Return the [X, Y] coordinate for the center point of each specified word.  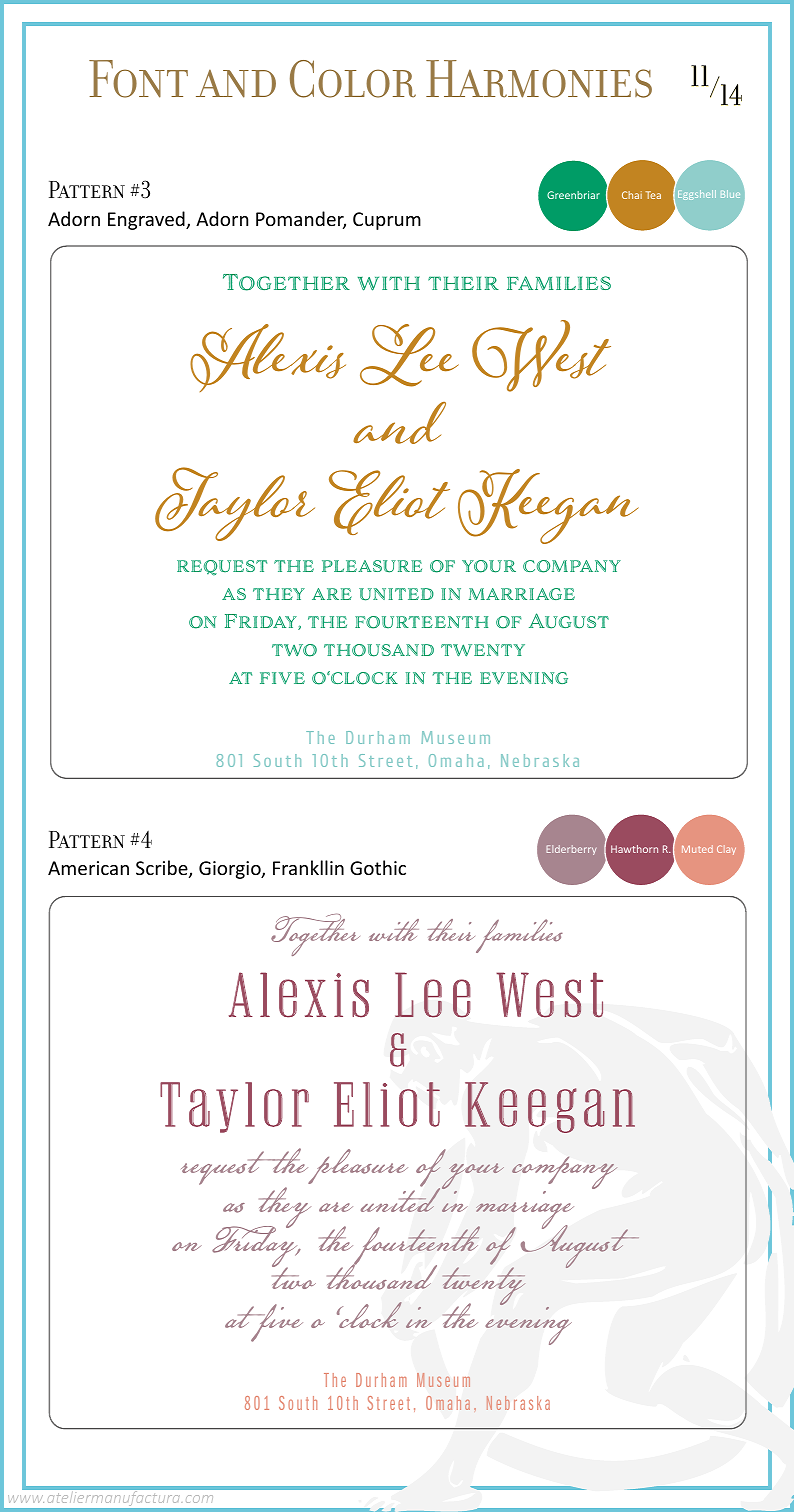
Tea [653, 195]
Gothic [378, 867]
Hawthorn [634, 849]
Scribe [163, 869]
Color [353, 79]
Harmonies [539, 79]
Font [138, 79]
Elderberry [571, 850]
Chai [632, 195]
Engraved [147, 220]
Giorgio [231, 870]
